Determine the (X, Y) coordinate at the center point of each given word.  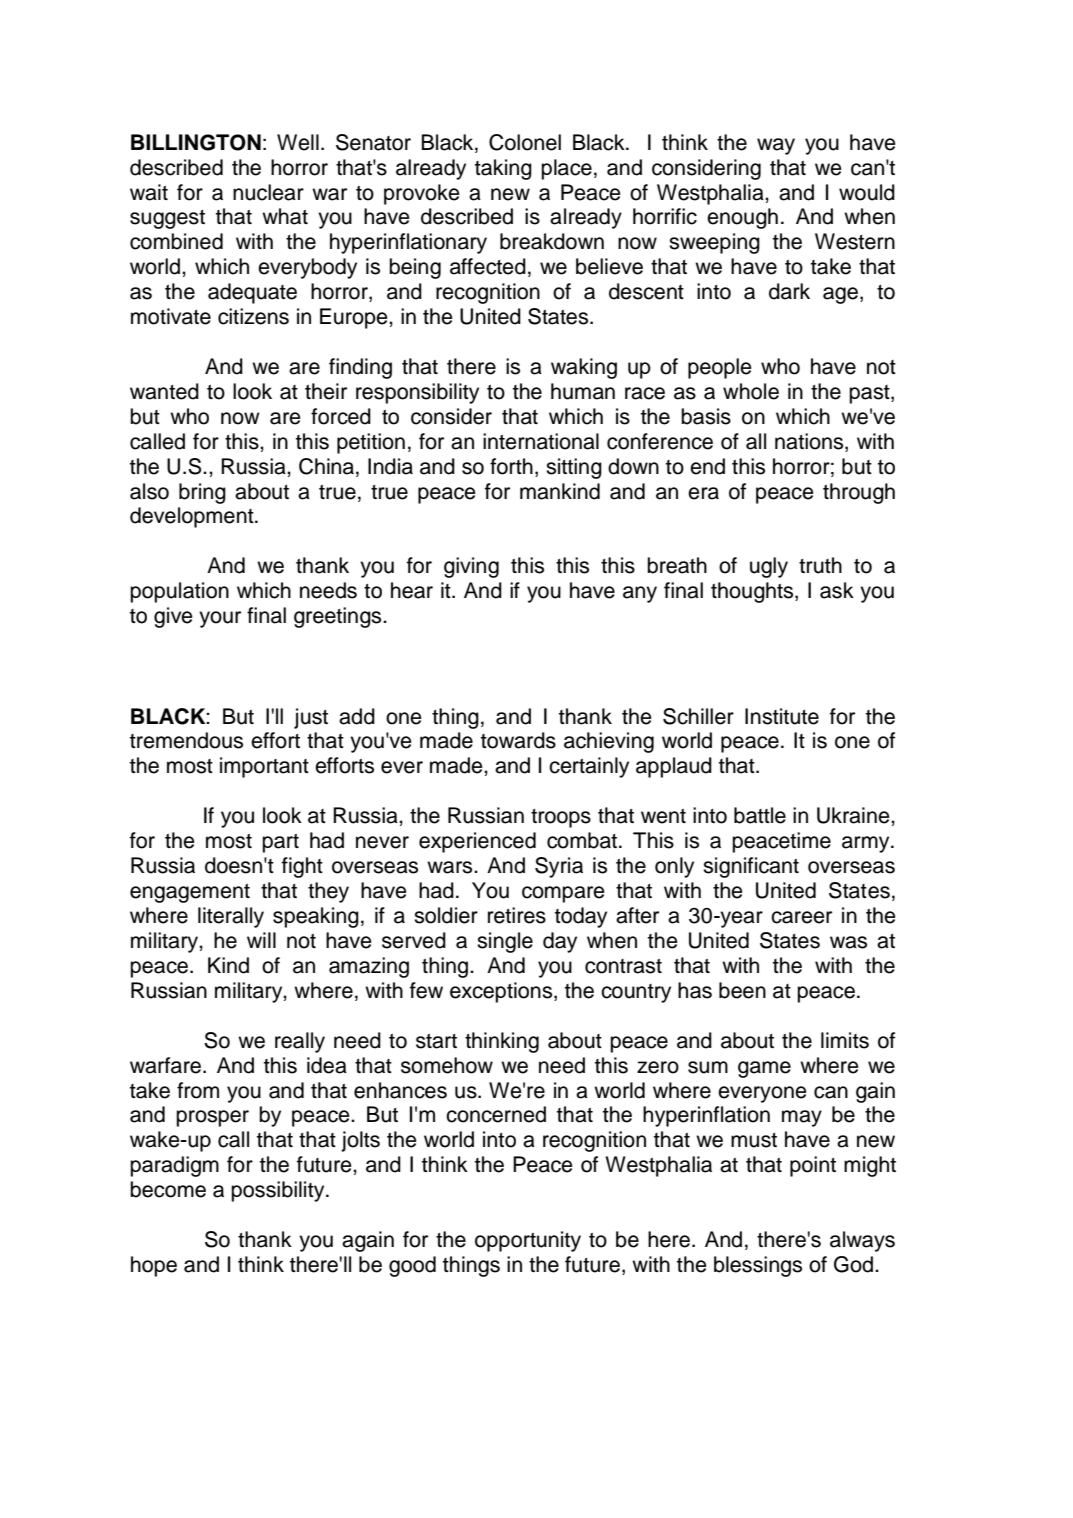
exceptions (502, 992)
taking (503, 169)
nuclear (268, 192)
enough (742, 218)
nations (810, 442)
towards (518, 740)
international (541, 441)
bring (202, 493)
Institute (782, 716)
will (261, 940)
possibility (279, 1191)
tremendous (186, 740)
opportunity (528, 1241)
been (742, 990)
